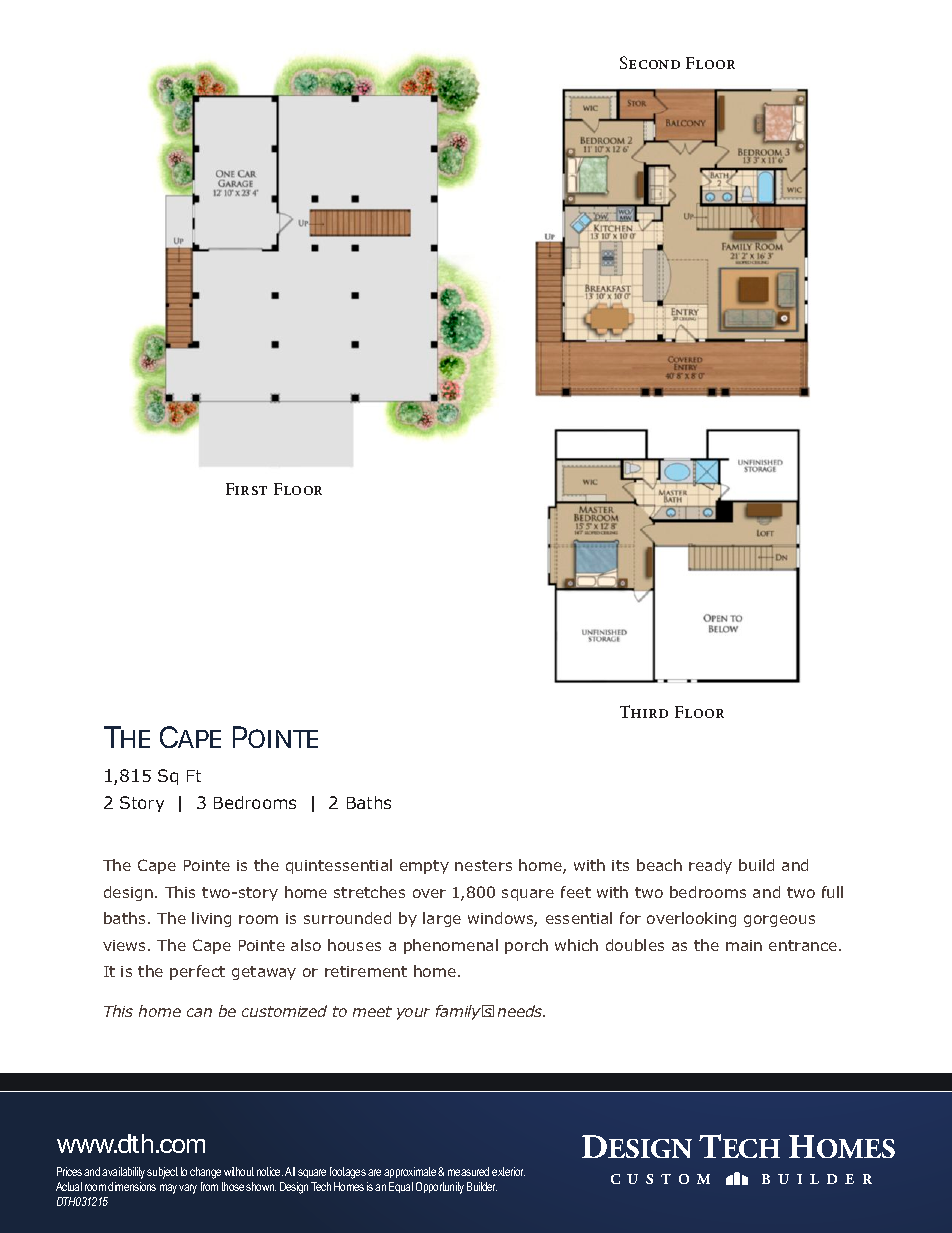 This page has height=1233, width=952. What do you see at coordinates (659, 865) in the page?
I see `beach` at bounding box center [659, 865].
